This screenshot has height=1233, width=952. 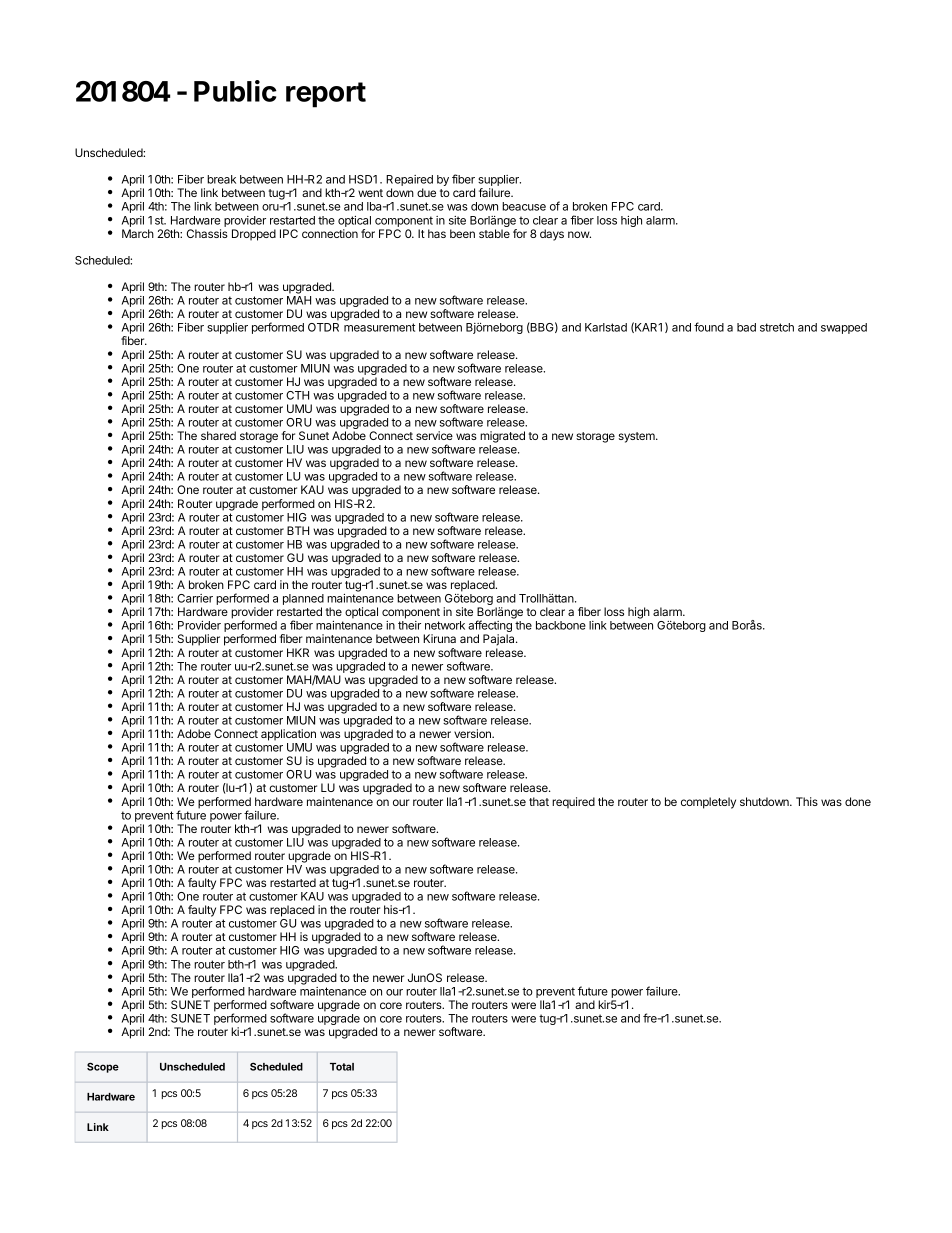 I want to click on Total, so click(x=342, y=1067).
